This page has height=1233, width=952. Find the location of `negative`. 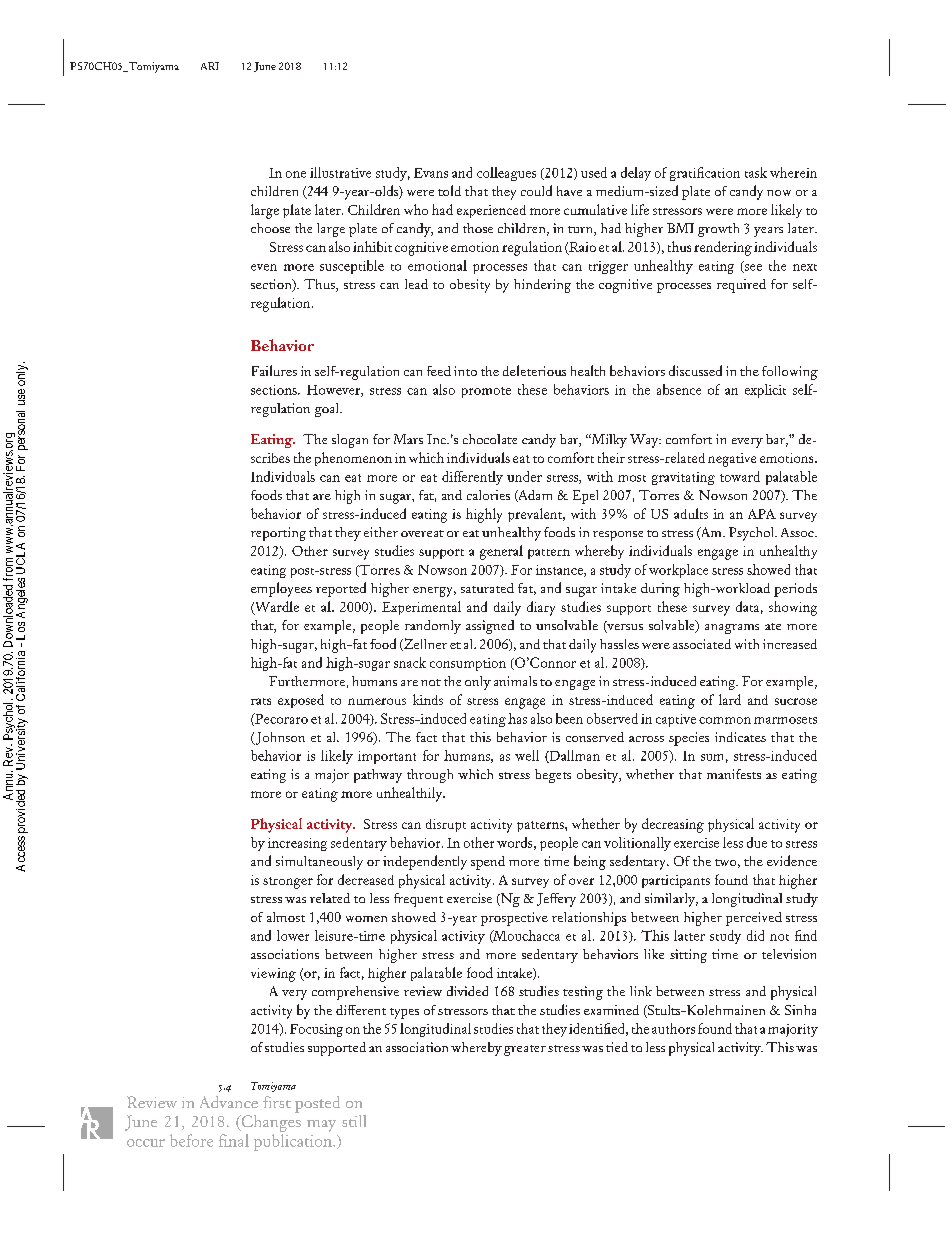

negative is located at coordinates (732, 460).
